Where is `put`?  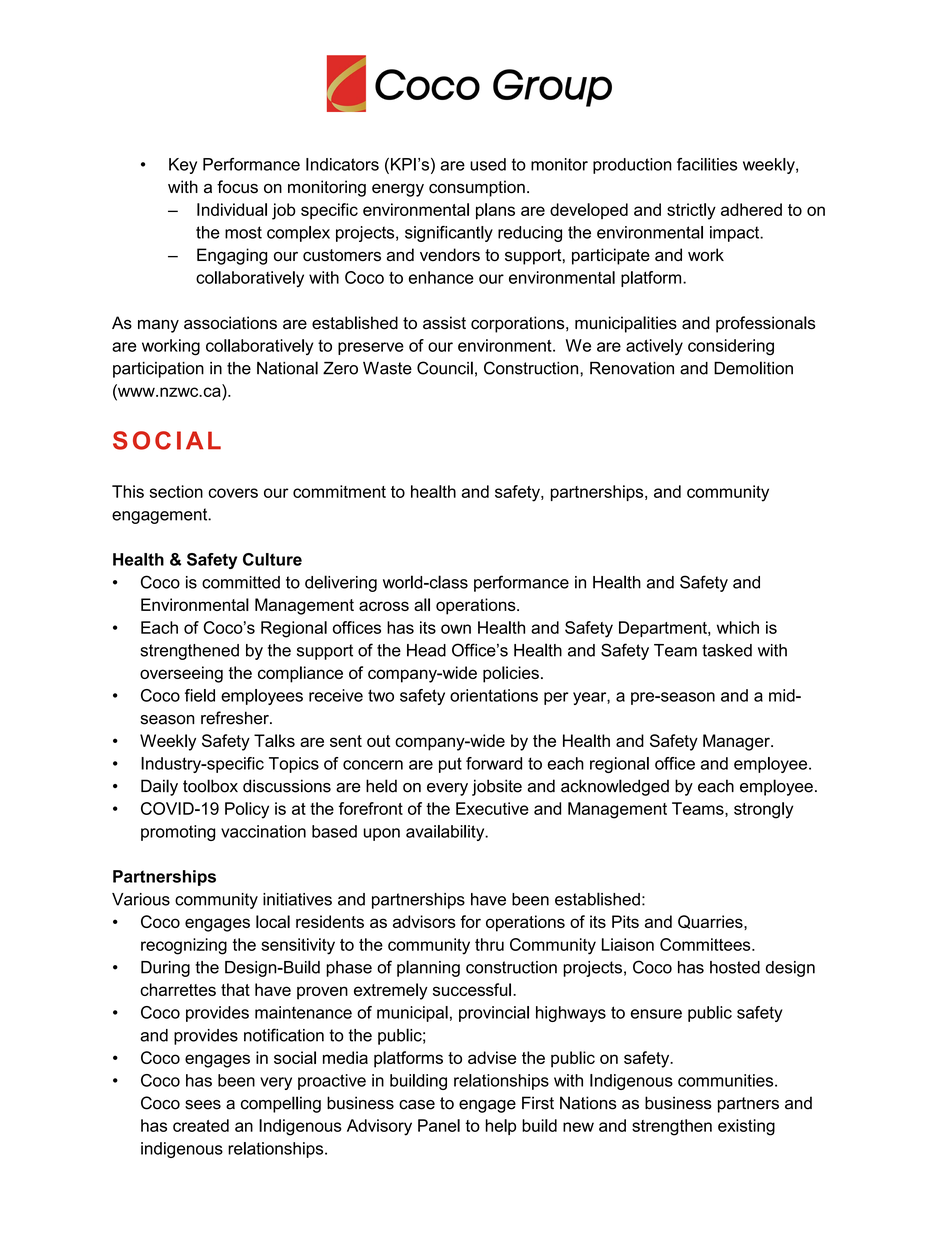
put is located at coordinates (450, 765).
